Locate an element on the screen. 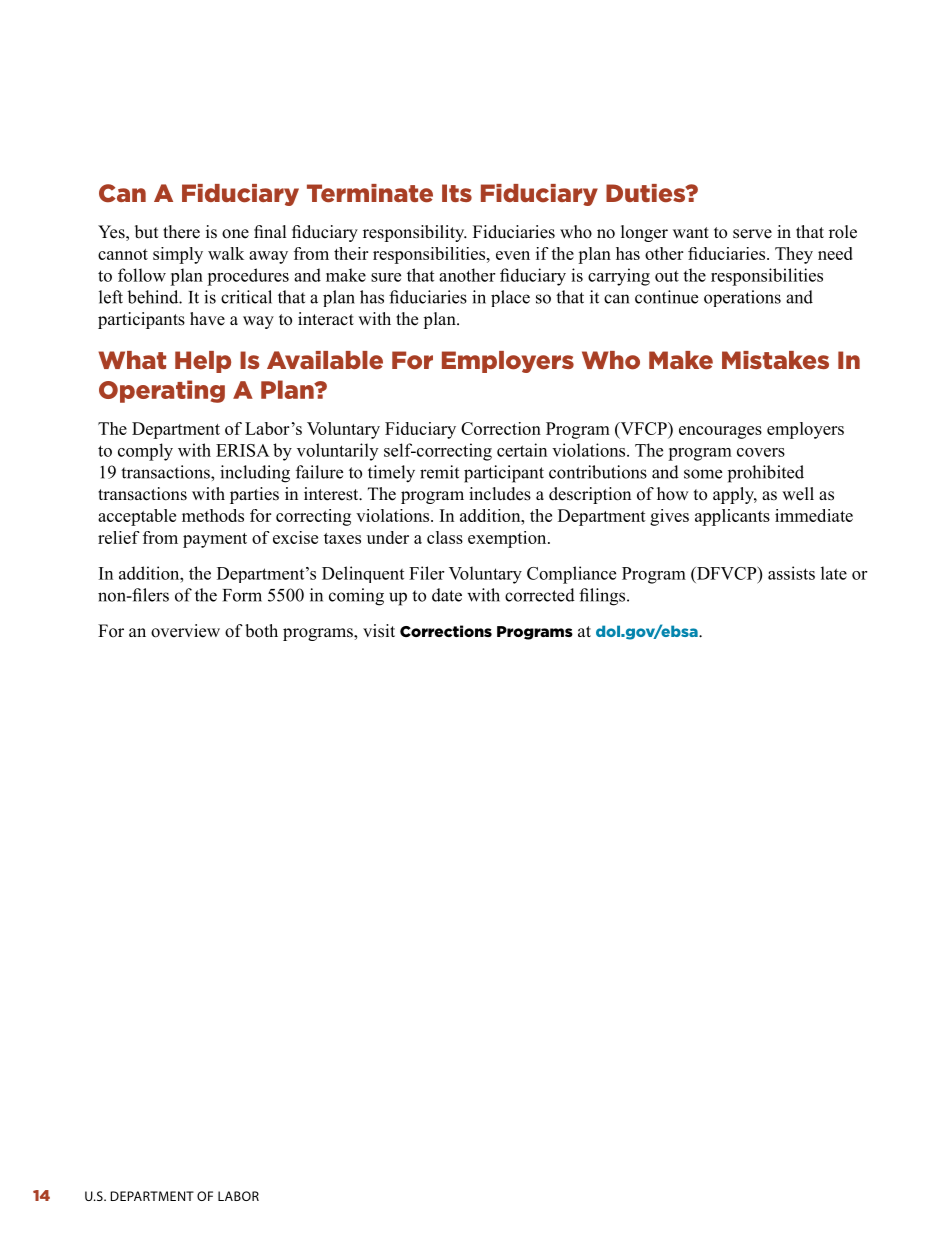 The height and width of the screenshot is (1233, 952). serve is located at coordinates (752, 234).
